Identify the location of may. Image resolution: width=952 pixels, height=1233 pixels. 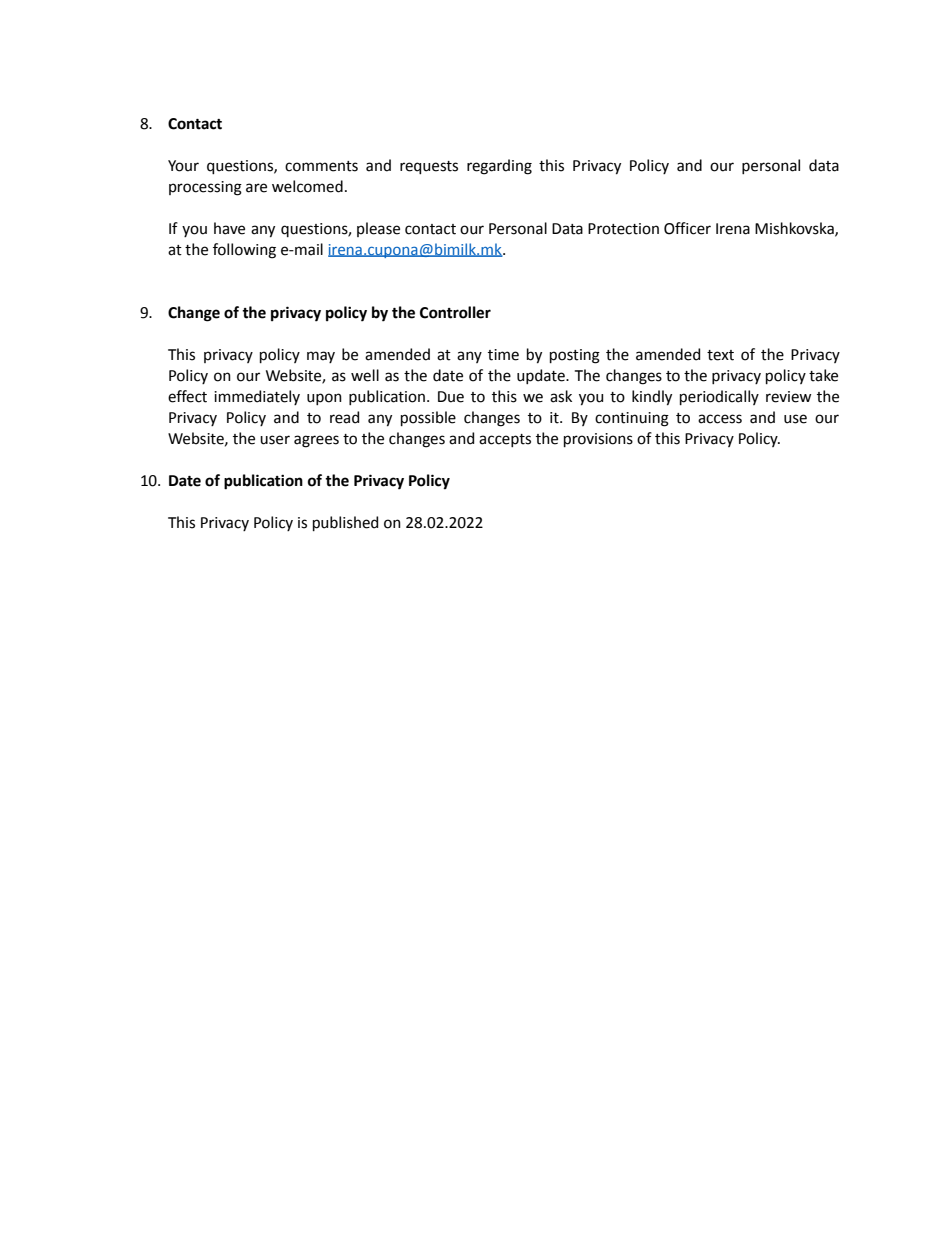
(321, 357).
